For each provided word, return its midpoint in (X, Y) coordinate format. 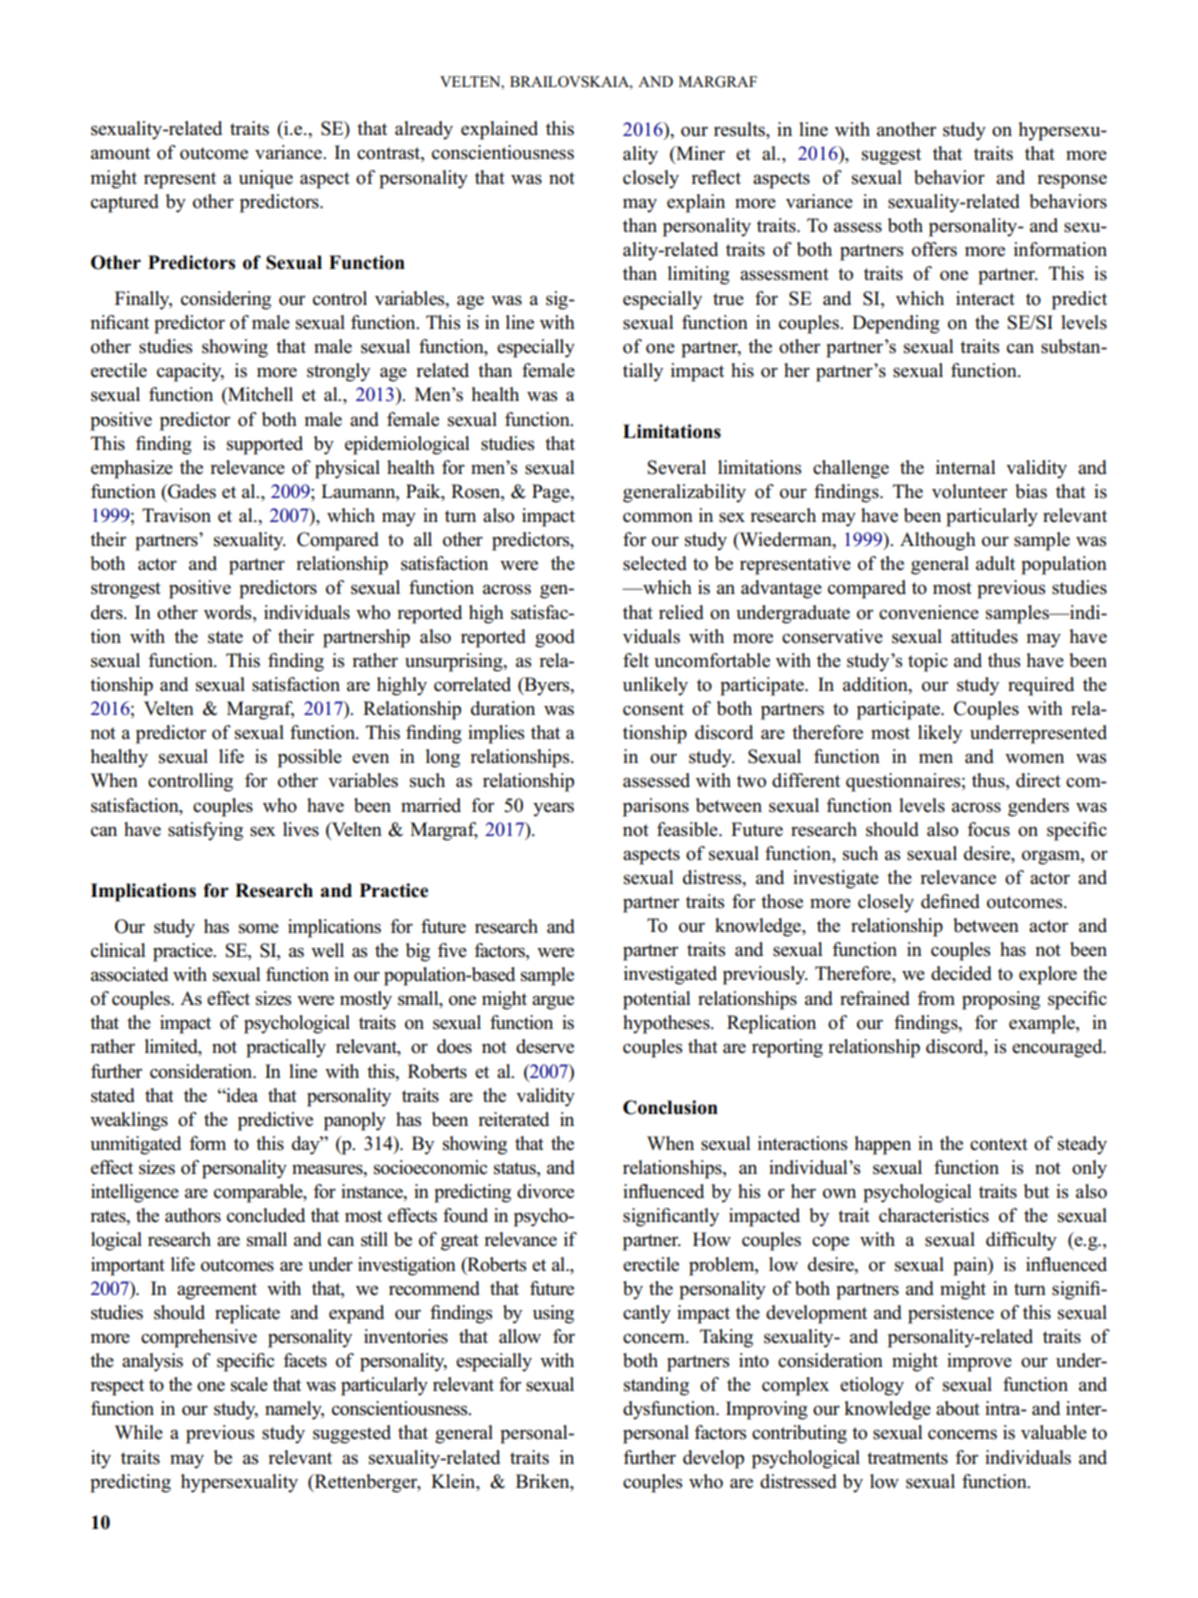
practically (286, 1048)
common (658, 517)
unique (266, 179)
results (740, 129)
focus (988, 829)
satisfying (205, 831)
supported (265, 445)
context (999, 1144)
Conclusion (670, 1107)
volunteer (969, 491)
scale (249, 1384)
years (553, 809)
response (1072, 181)
